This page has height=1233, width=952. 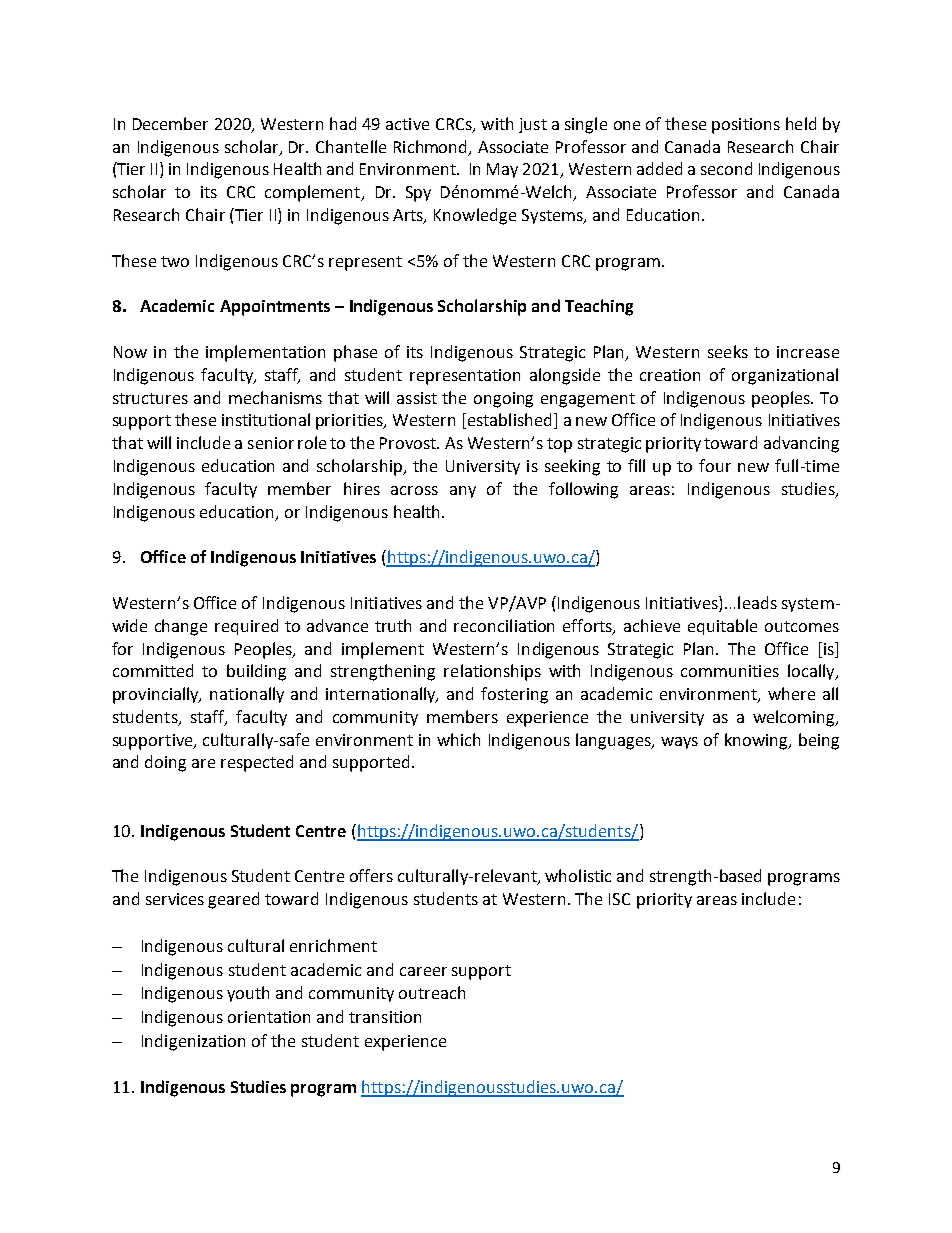 What do you see at coordinates (757, 741) in the page?
I see `knowing` at bounding box center [757, 741].
